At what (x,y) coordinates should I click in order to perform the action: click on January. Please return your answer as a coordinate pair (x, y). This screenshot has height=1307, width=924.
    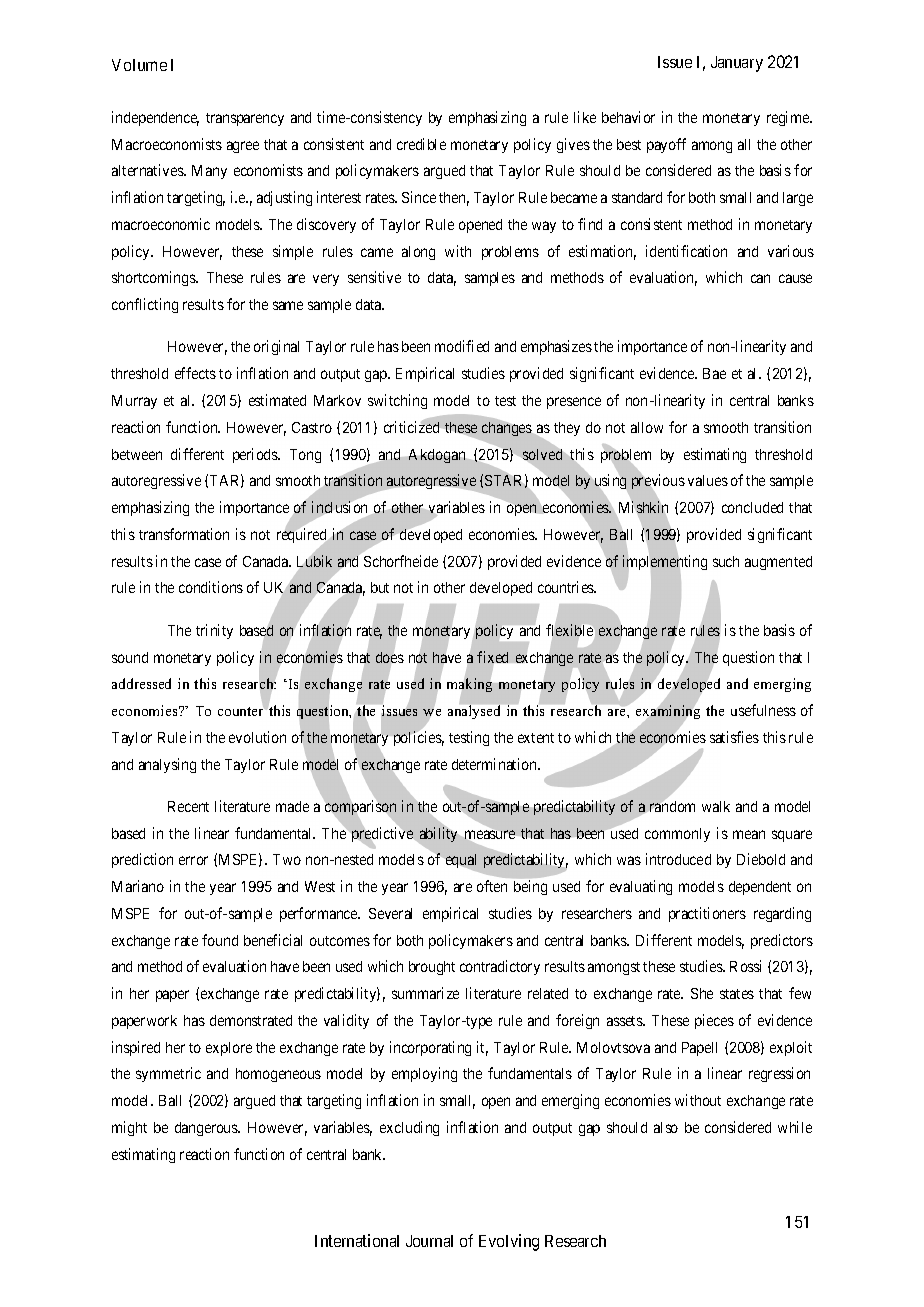
    Looking at the image, I should click on (737, 64).
